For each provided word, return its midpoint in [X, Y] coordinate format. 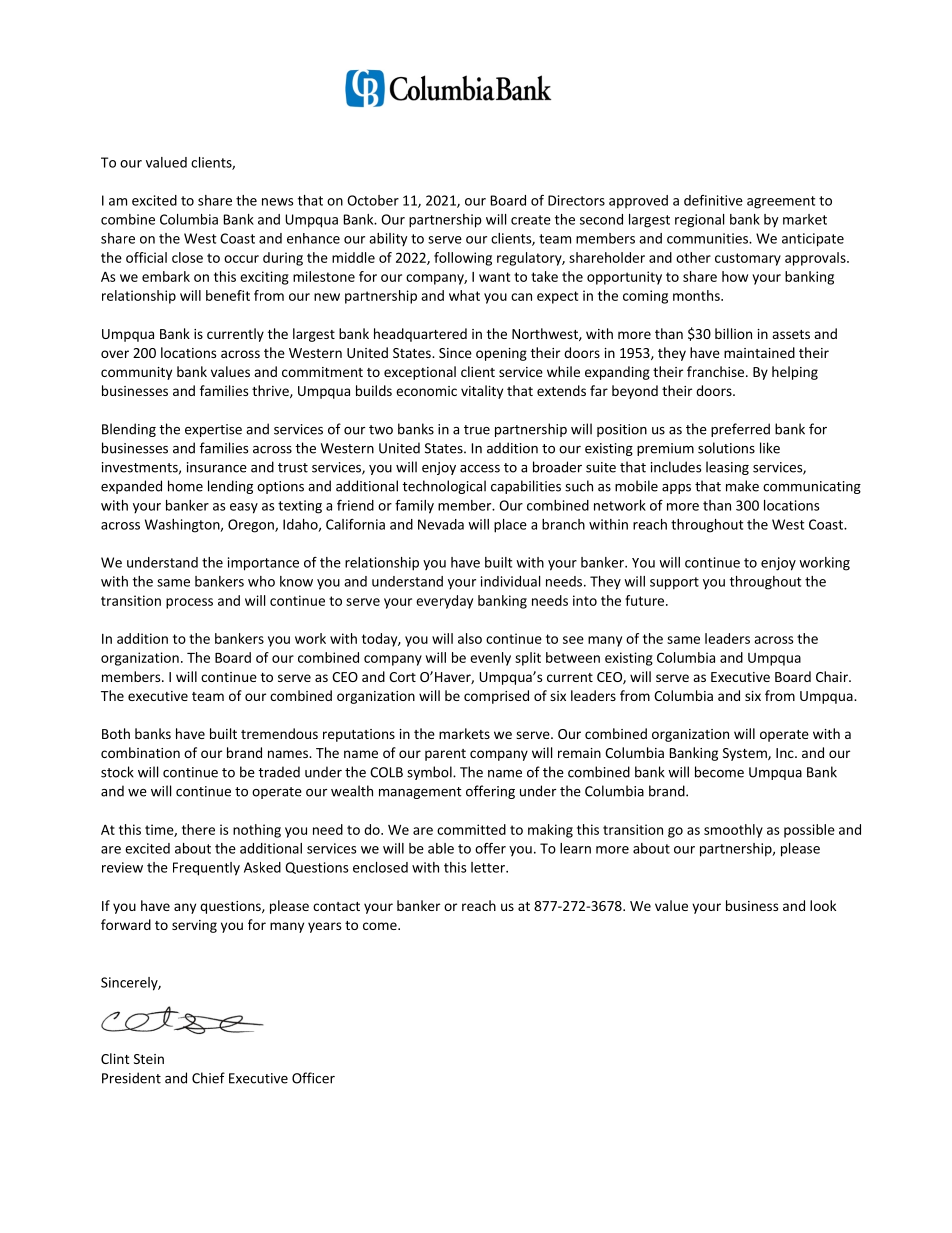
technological [444, 487]
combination [140, 752]
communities [708, 238]
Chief [208, 1078]
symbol [430, 773]
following [463, 259]
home [185, 486]
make [742, 486]
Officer [313, 1078]
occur [241, 259]
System [746, 754]
